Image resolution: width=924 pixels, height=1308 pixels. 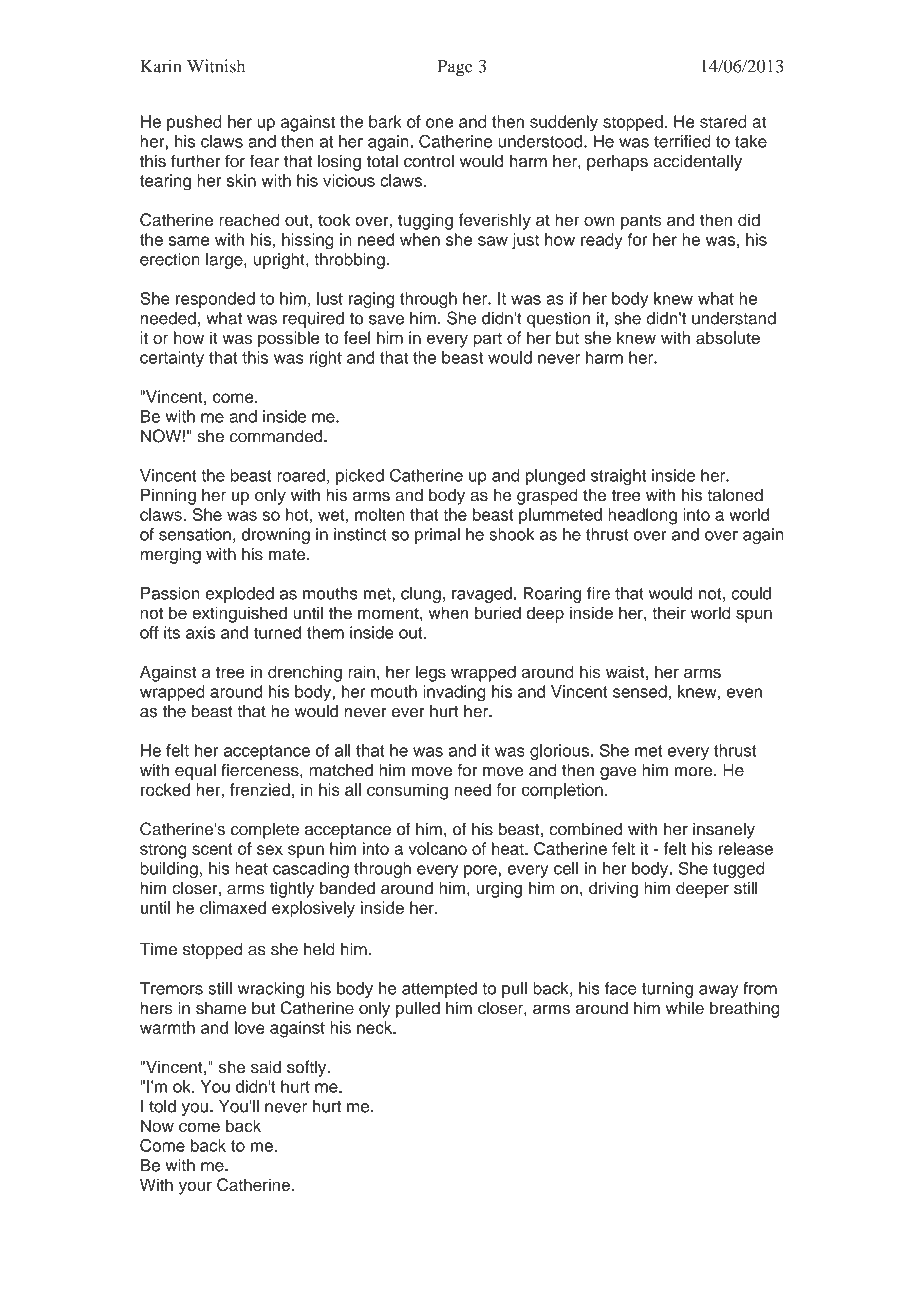 I want to click on stared, so click(x=723, y=121).
